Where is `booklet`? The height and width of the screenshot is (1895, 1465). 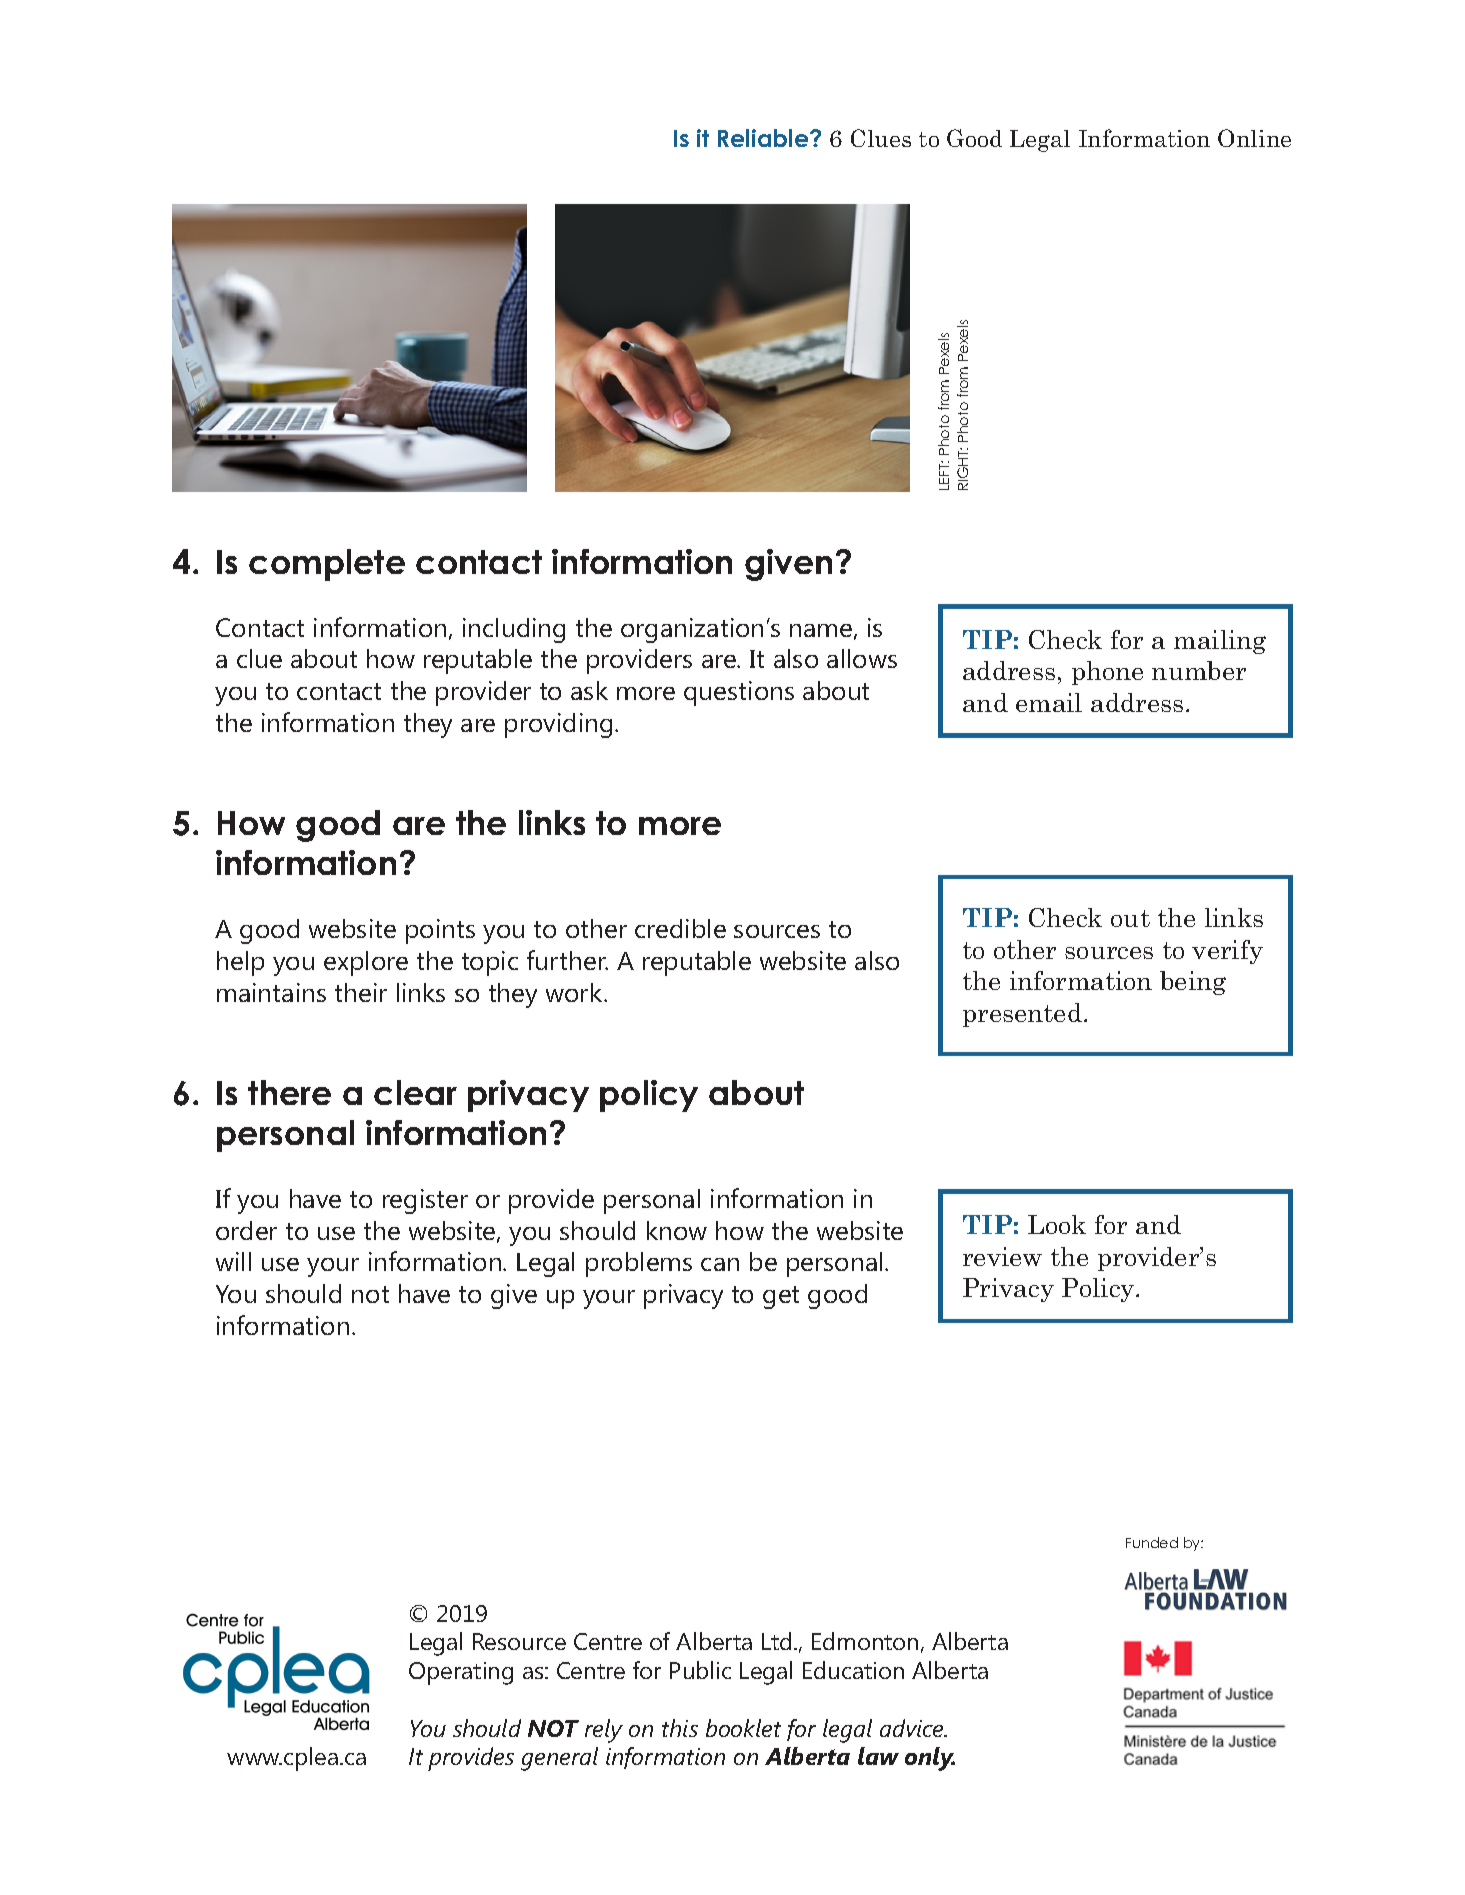 booklet is located at coordinates (743, 1728).
